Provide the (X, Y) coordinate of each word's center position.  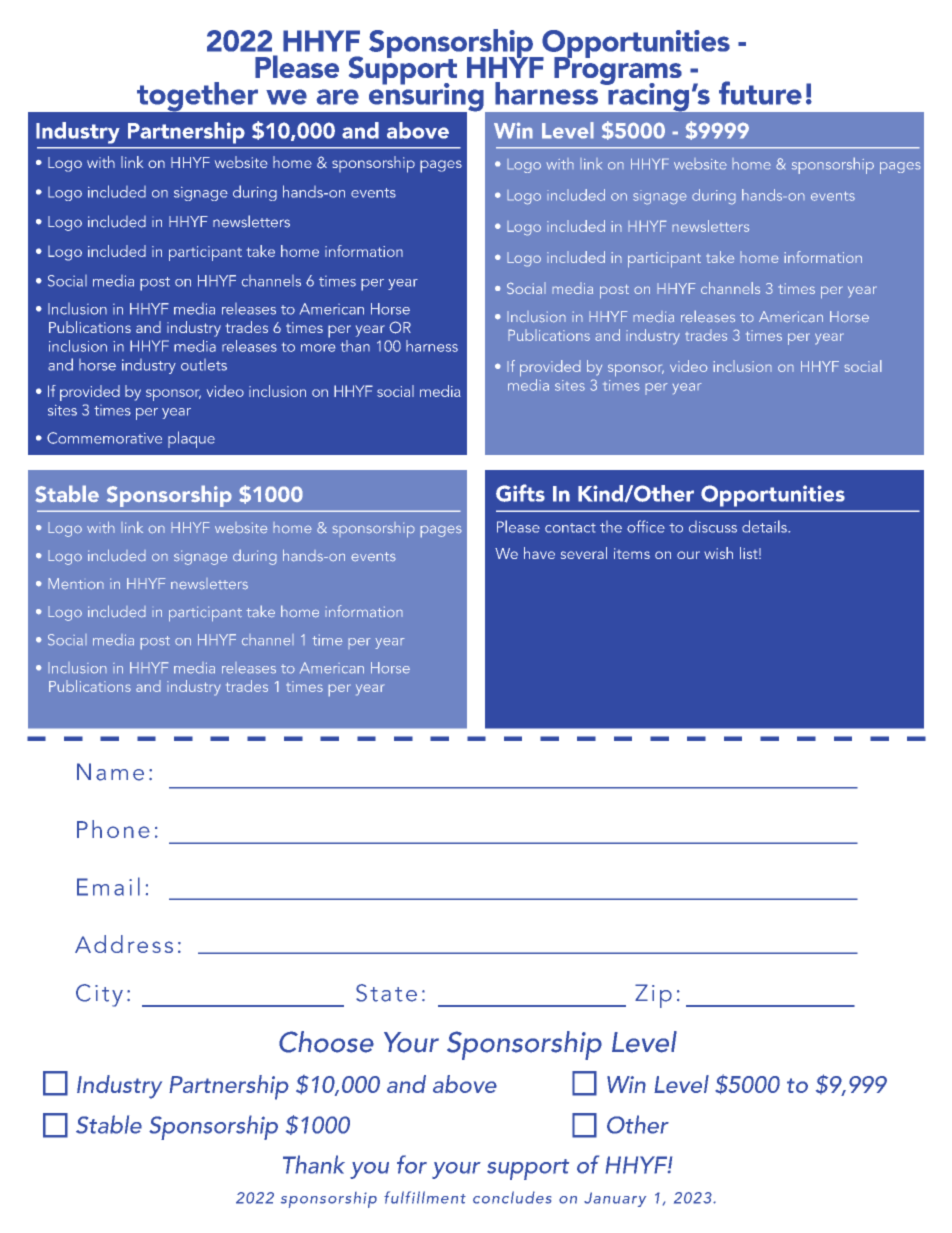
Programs (618, 70)
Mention (76, 584)
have (539, 553)
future (760, 93)
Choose (326, 1042)
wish (718, 553)
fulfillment (425, 1197)
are (338, 97)
